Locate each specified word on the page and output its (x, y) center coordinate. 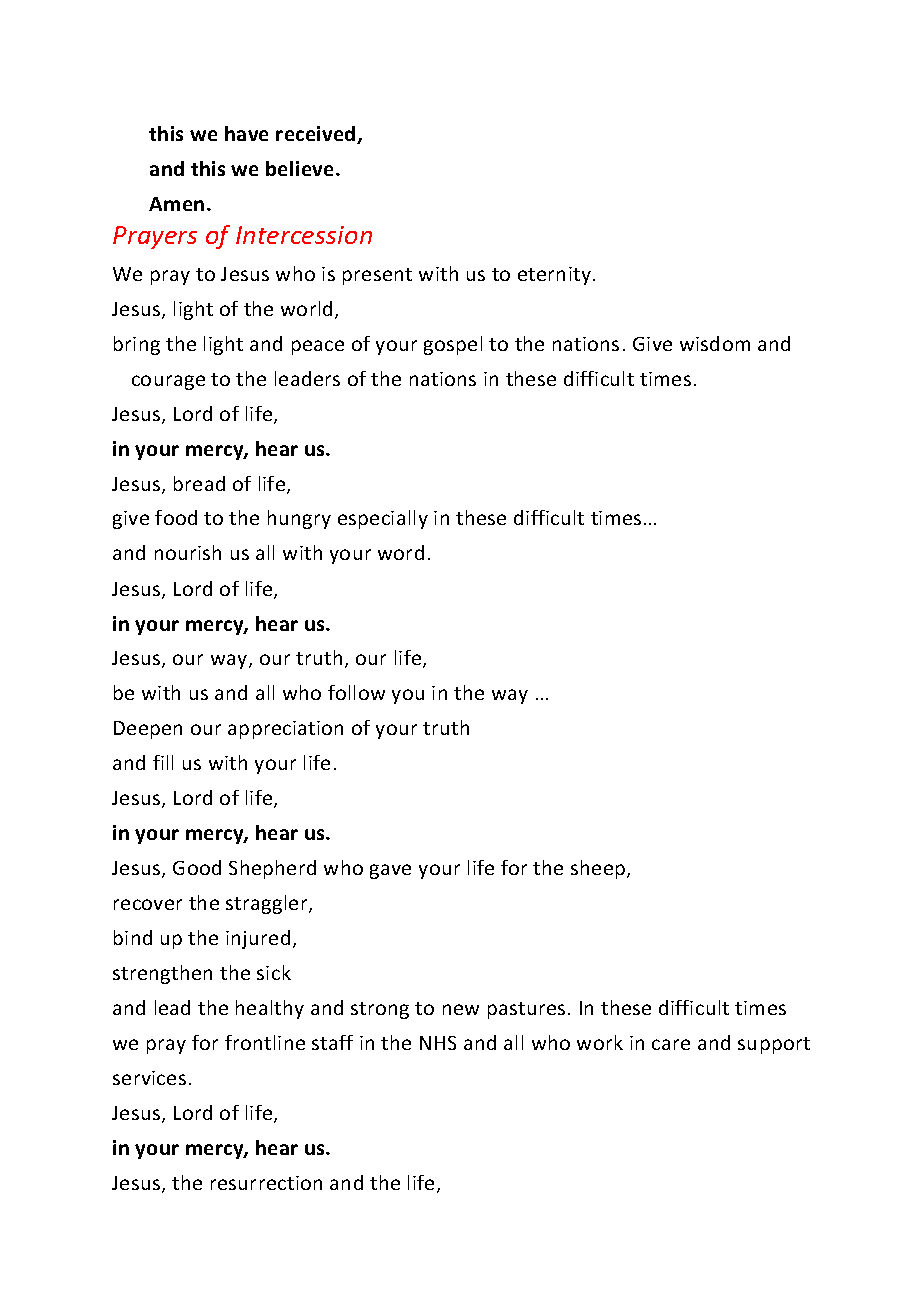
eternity (554, 276)
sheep (599, 869)
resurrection (266, 1183)
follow (356, 692)
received (317, 135)
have (246, 133)
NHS (438, 1043)
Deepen (148, 730)
